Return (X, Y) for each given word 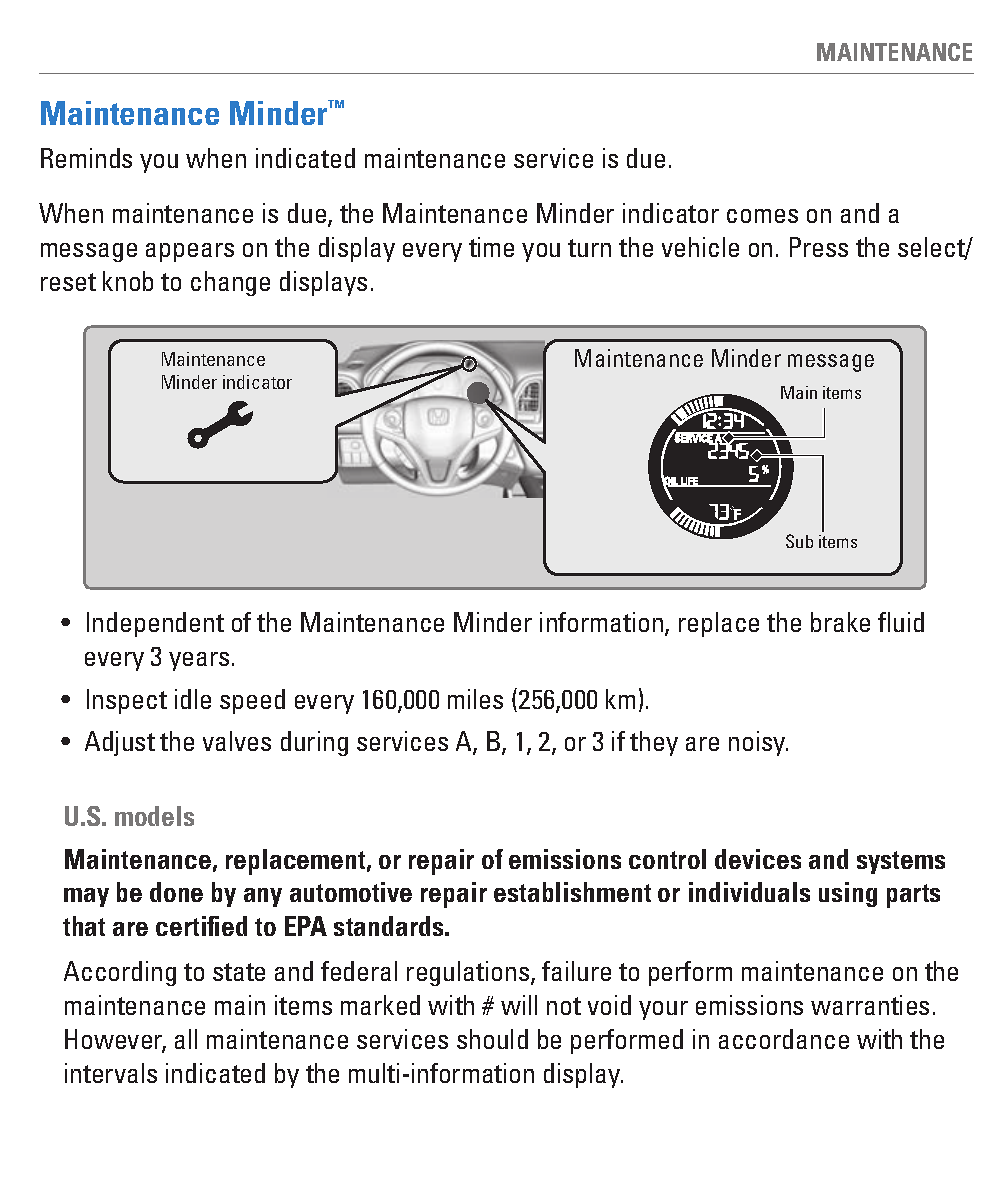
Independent (155, 624)
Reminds (86, 158)
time (491, 247)
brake (840, 622)
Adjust (120, 743)
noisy (758, 743)
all (186, 1039)
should (492, 1039)
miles (475, 699)
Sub (799, 541)
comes (762, 216)
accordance (784, 1039)
